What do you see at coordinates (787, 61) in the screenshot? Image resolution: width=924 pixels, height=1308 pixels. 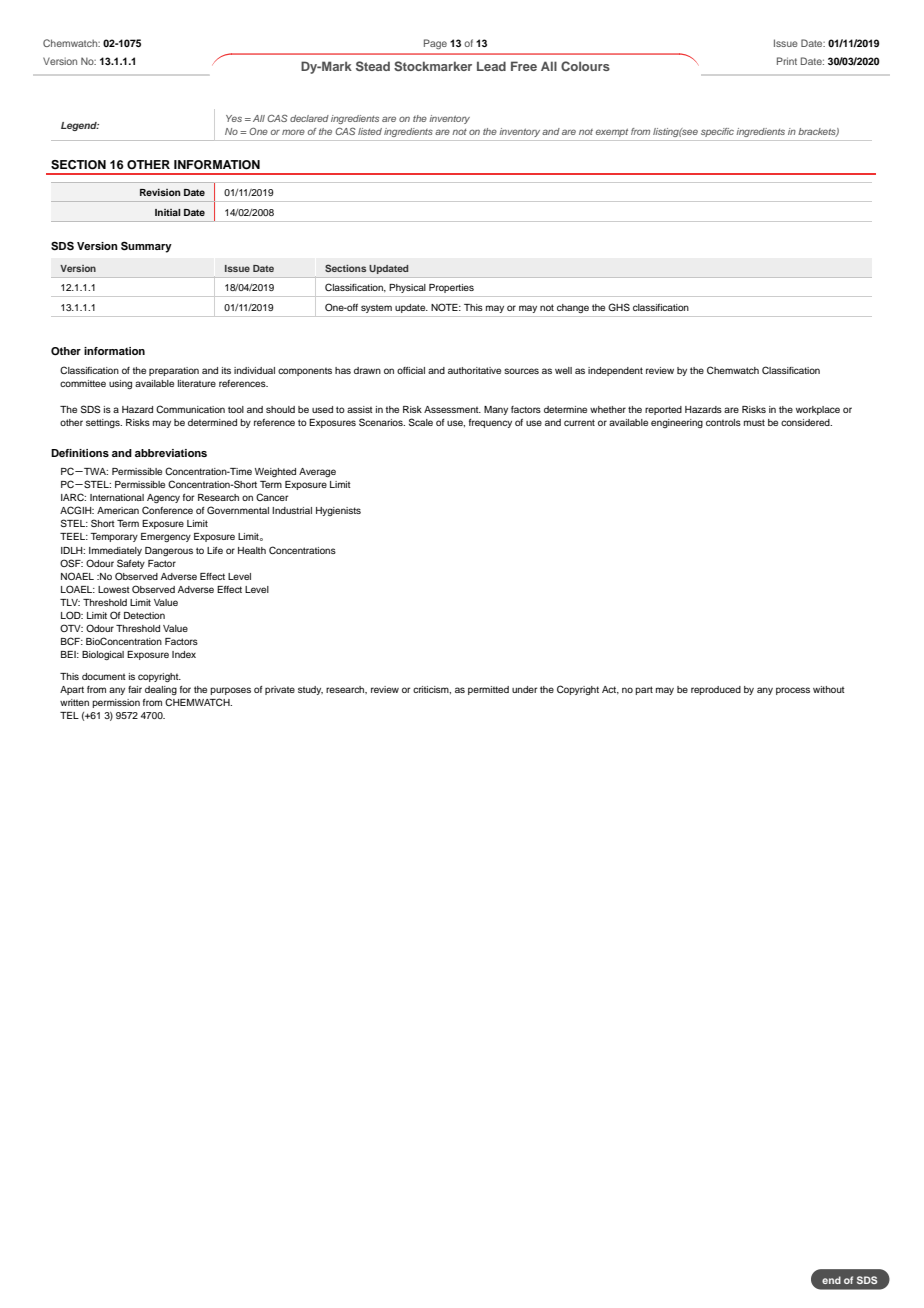 I see `Print` at bounding box center [787, 61].
